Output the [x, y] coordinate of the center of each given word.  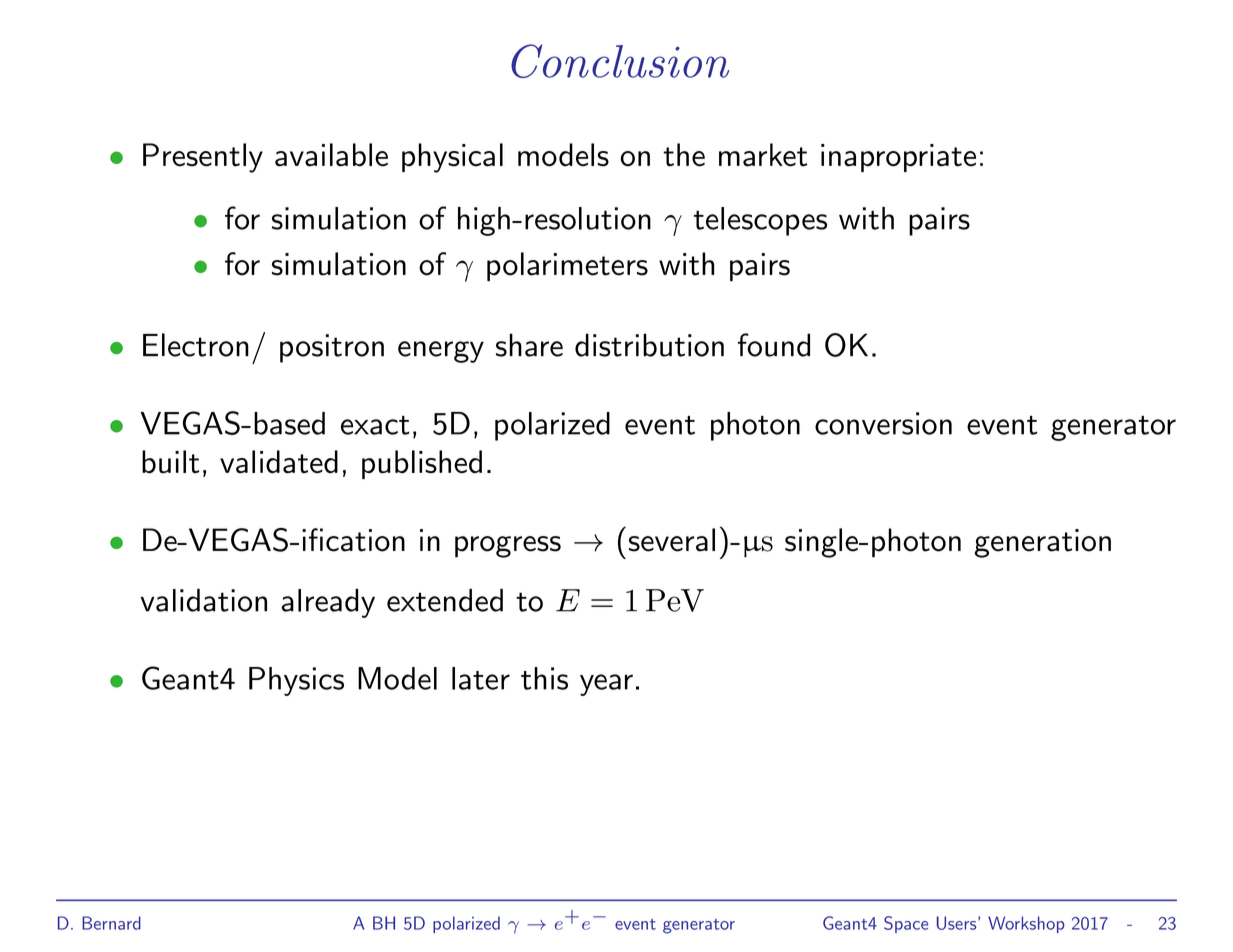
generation [1042, 543]
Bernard [111, 923]
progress [508, 547]
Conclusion [620, 61]
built [171, 461]
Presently [203, 158]
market [763, 155]
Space [906, 924]
